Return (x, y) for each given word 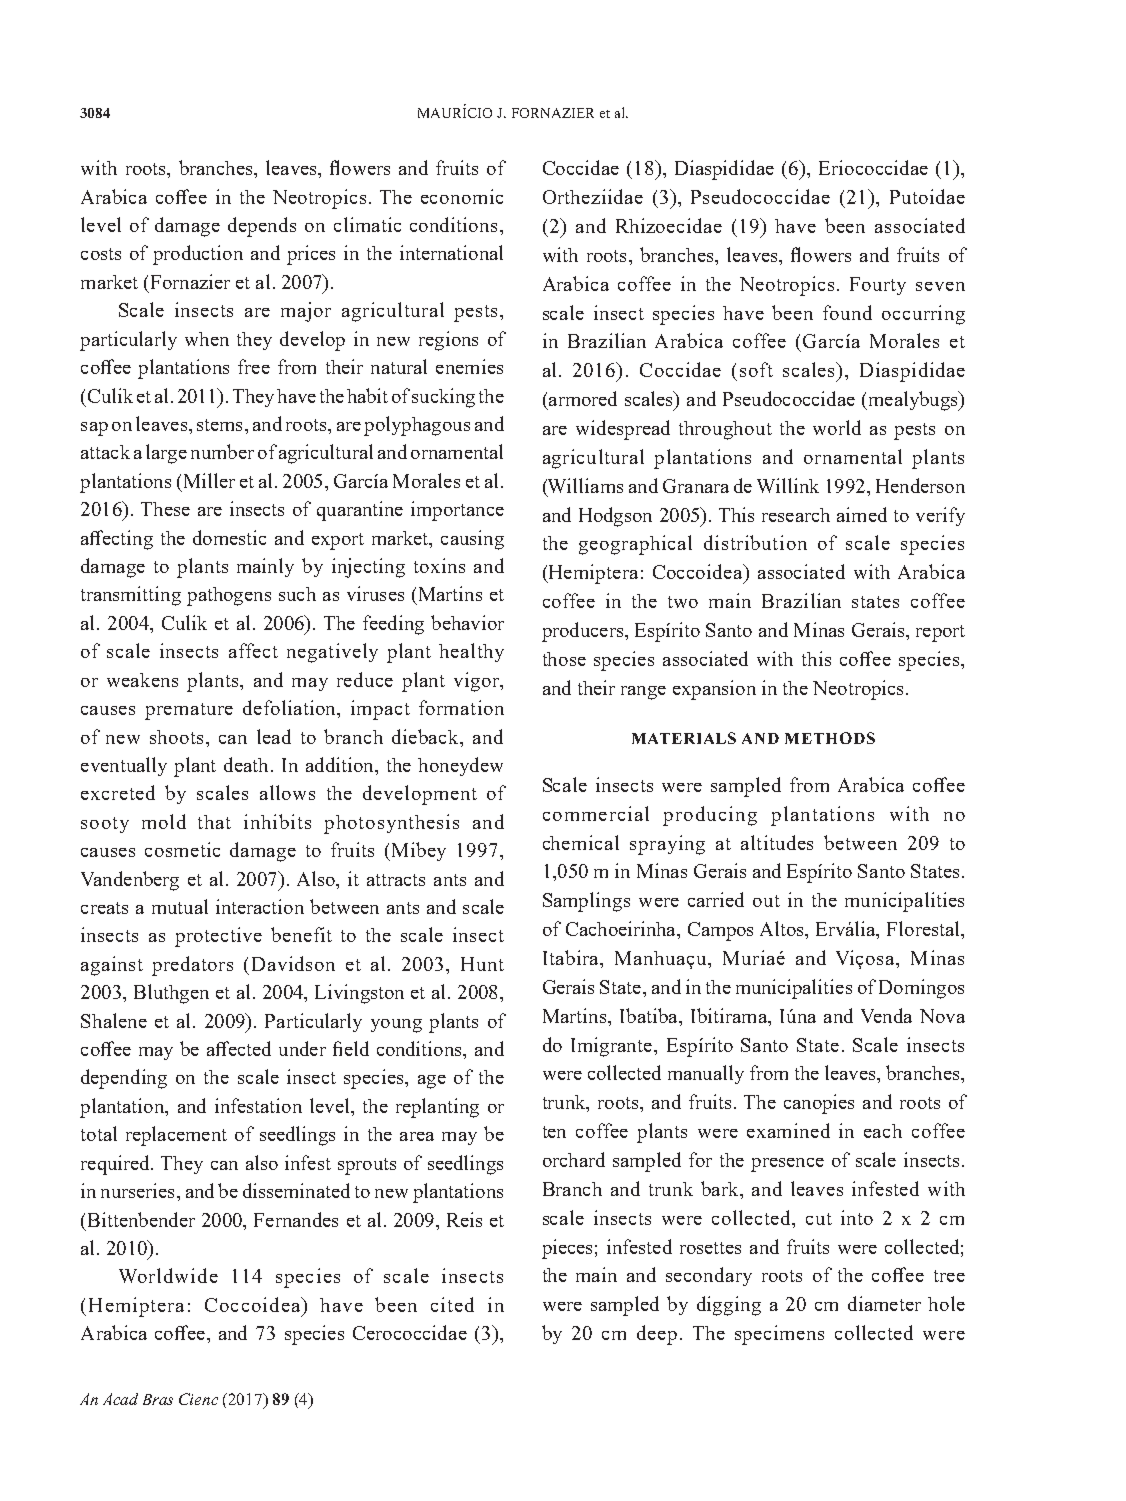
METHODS (830, 738)
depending (124, 1079)
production (198, 255)
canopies (819, 1104)
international (451, 252)
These (165, 509)
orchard (574, 1159)
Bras (158, 1399)
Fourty (878, 286)
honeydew (460, 766)
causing (472, 540)
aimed (862, 514)
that (214, 822)
